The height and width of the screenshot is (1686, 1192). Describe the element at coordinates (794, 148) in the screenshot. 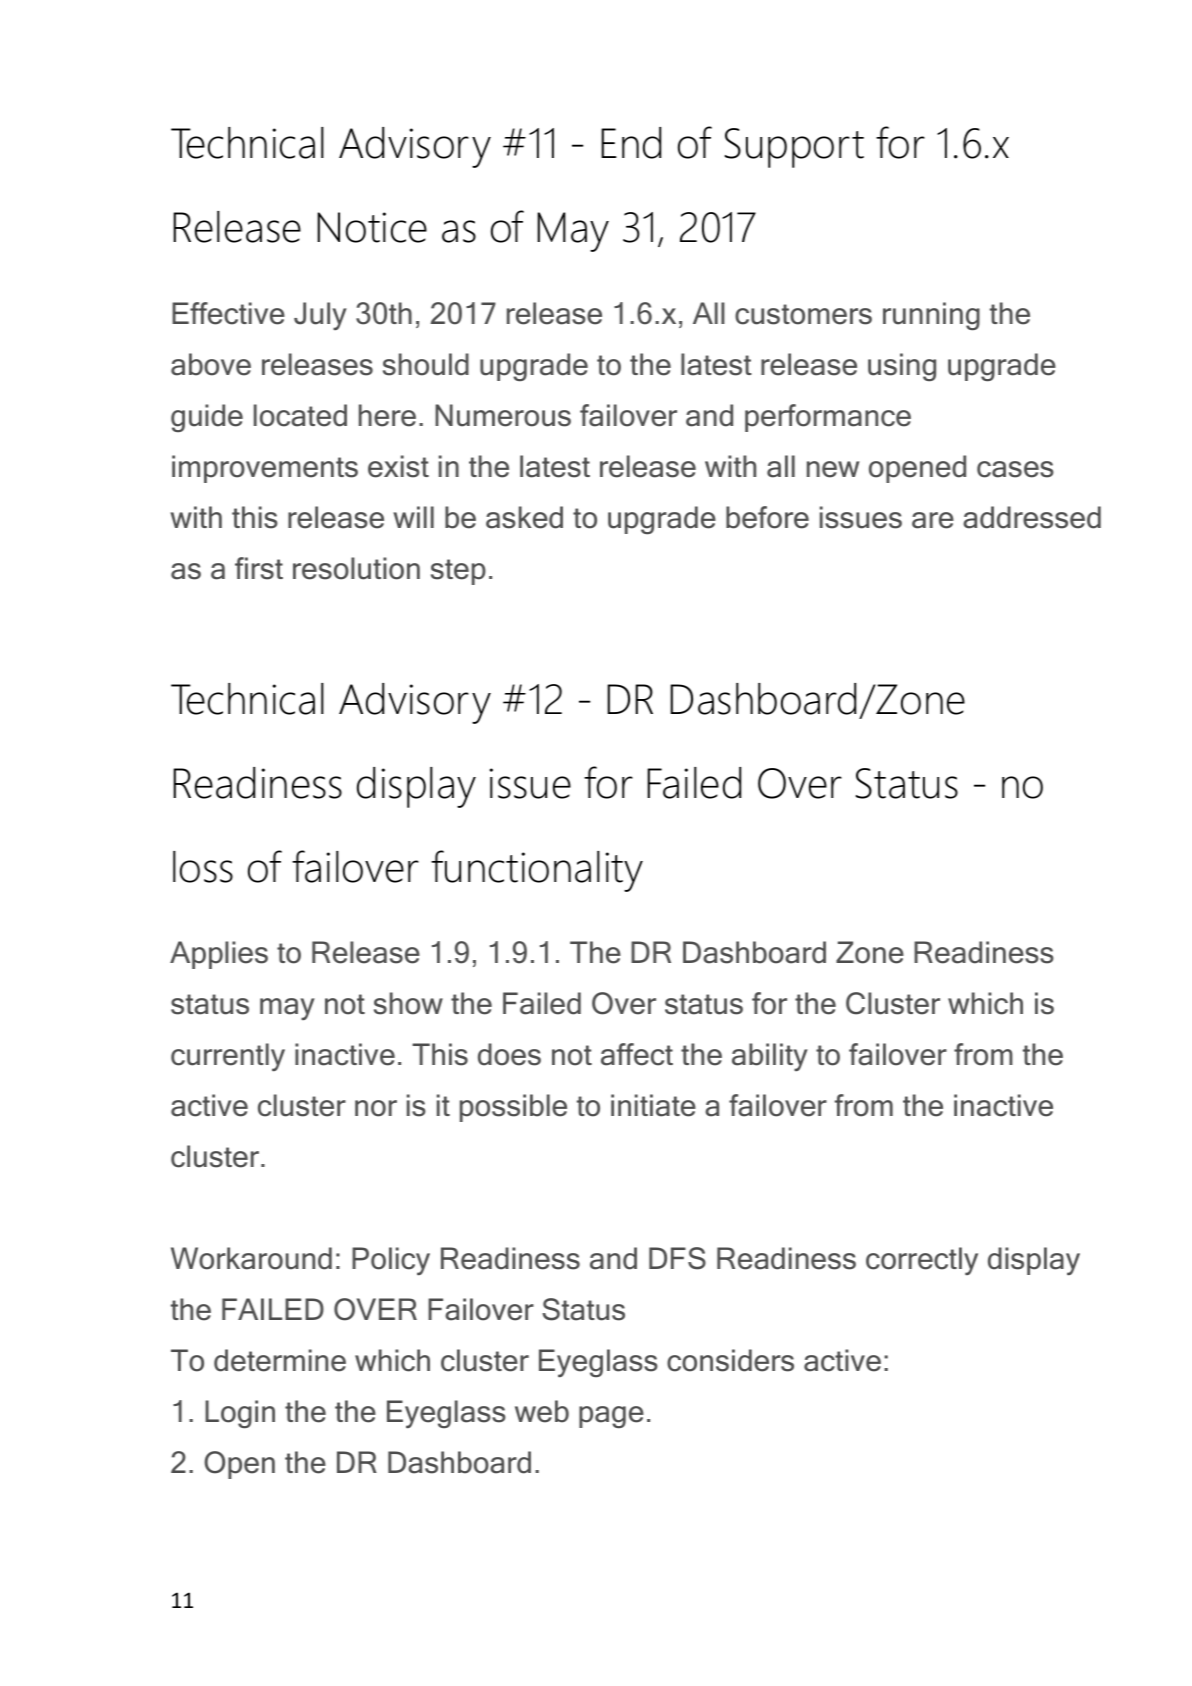

I see `Support` at that location.
